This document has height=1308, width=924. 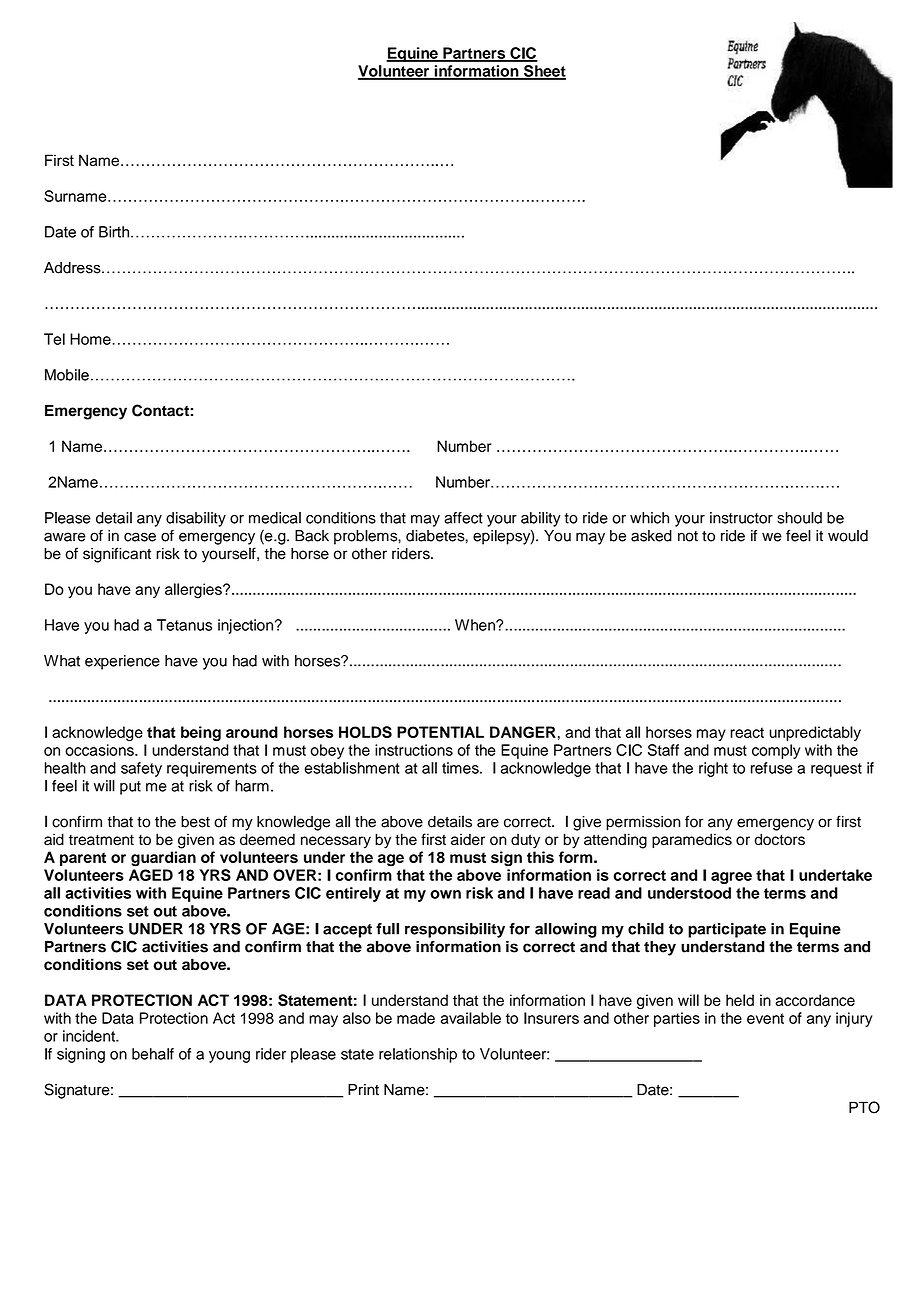 I want to click on react, so click(x=747, y=732).
